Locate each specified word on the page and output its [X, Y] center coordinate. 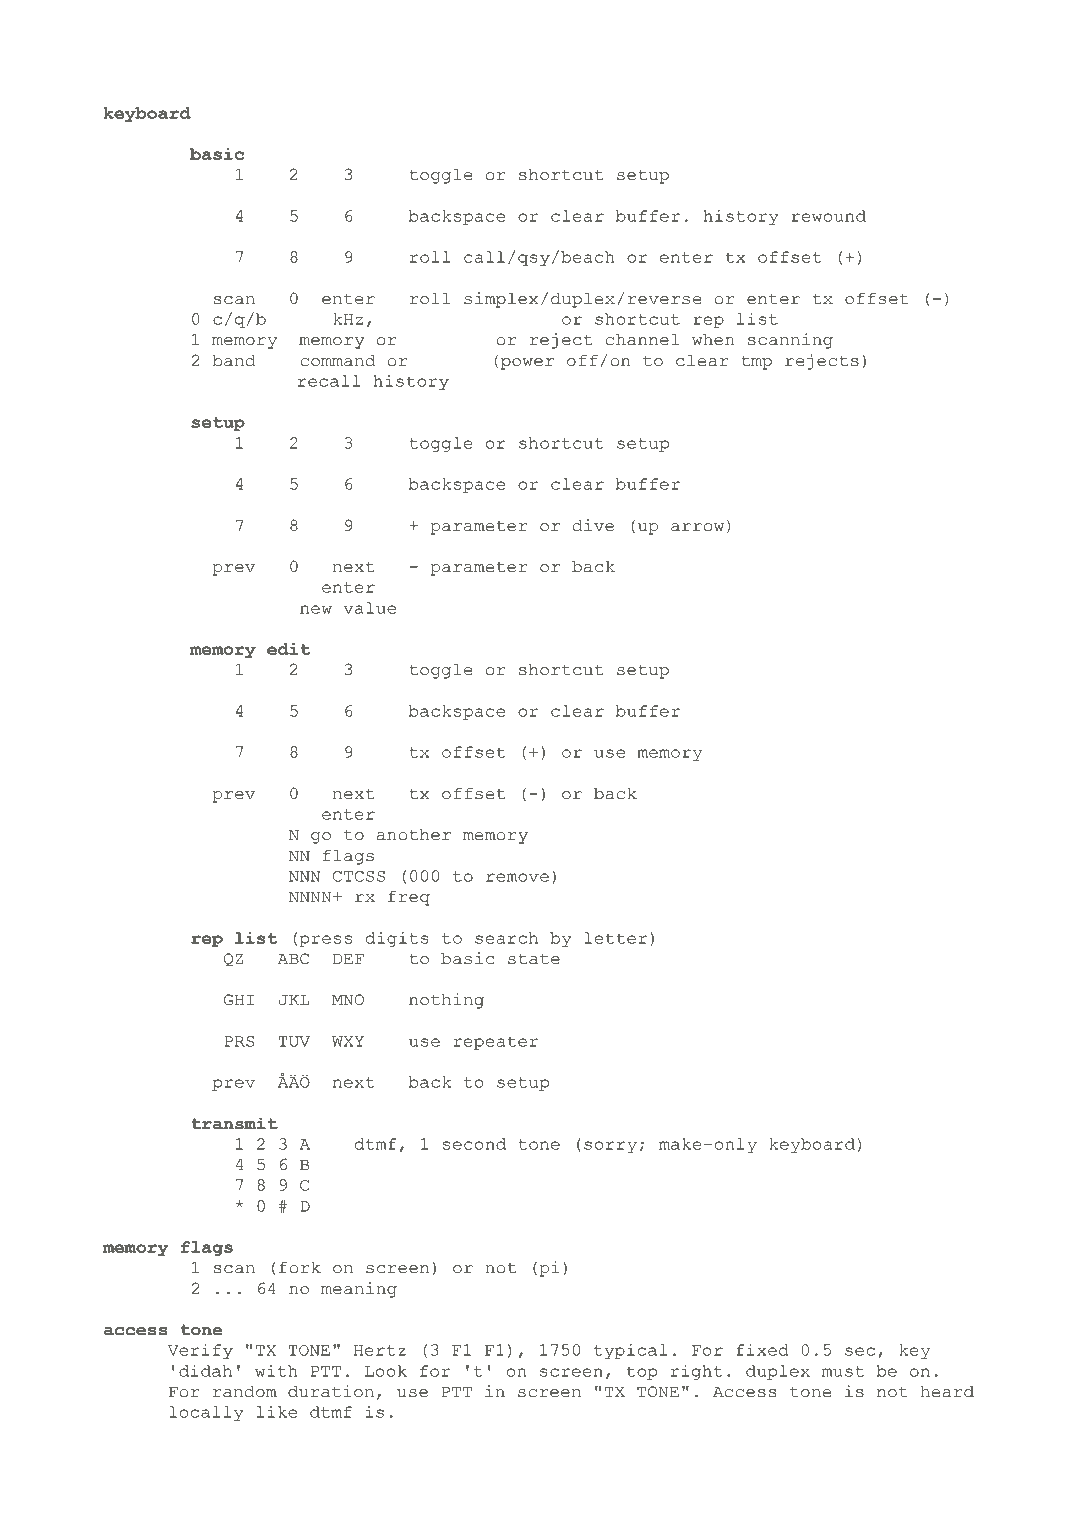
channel [642, 340]
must [843, 1371]
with [276, 1371]
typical [630, 1351]
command [338, 361]
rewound [828, 216]
